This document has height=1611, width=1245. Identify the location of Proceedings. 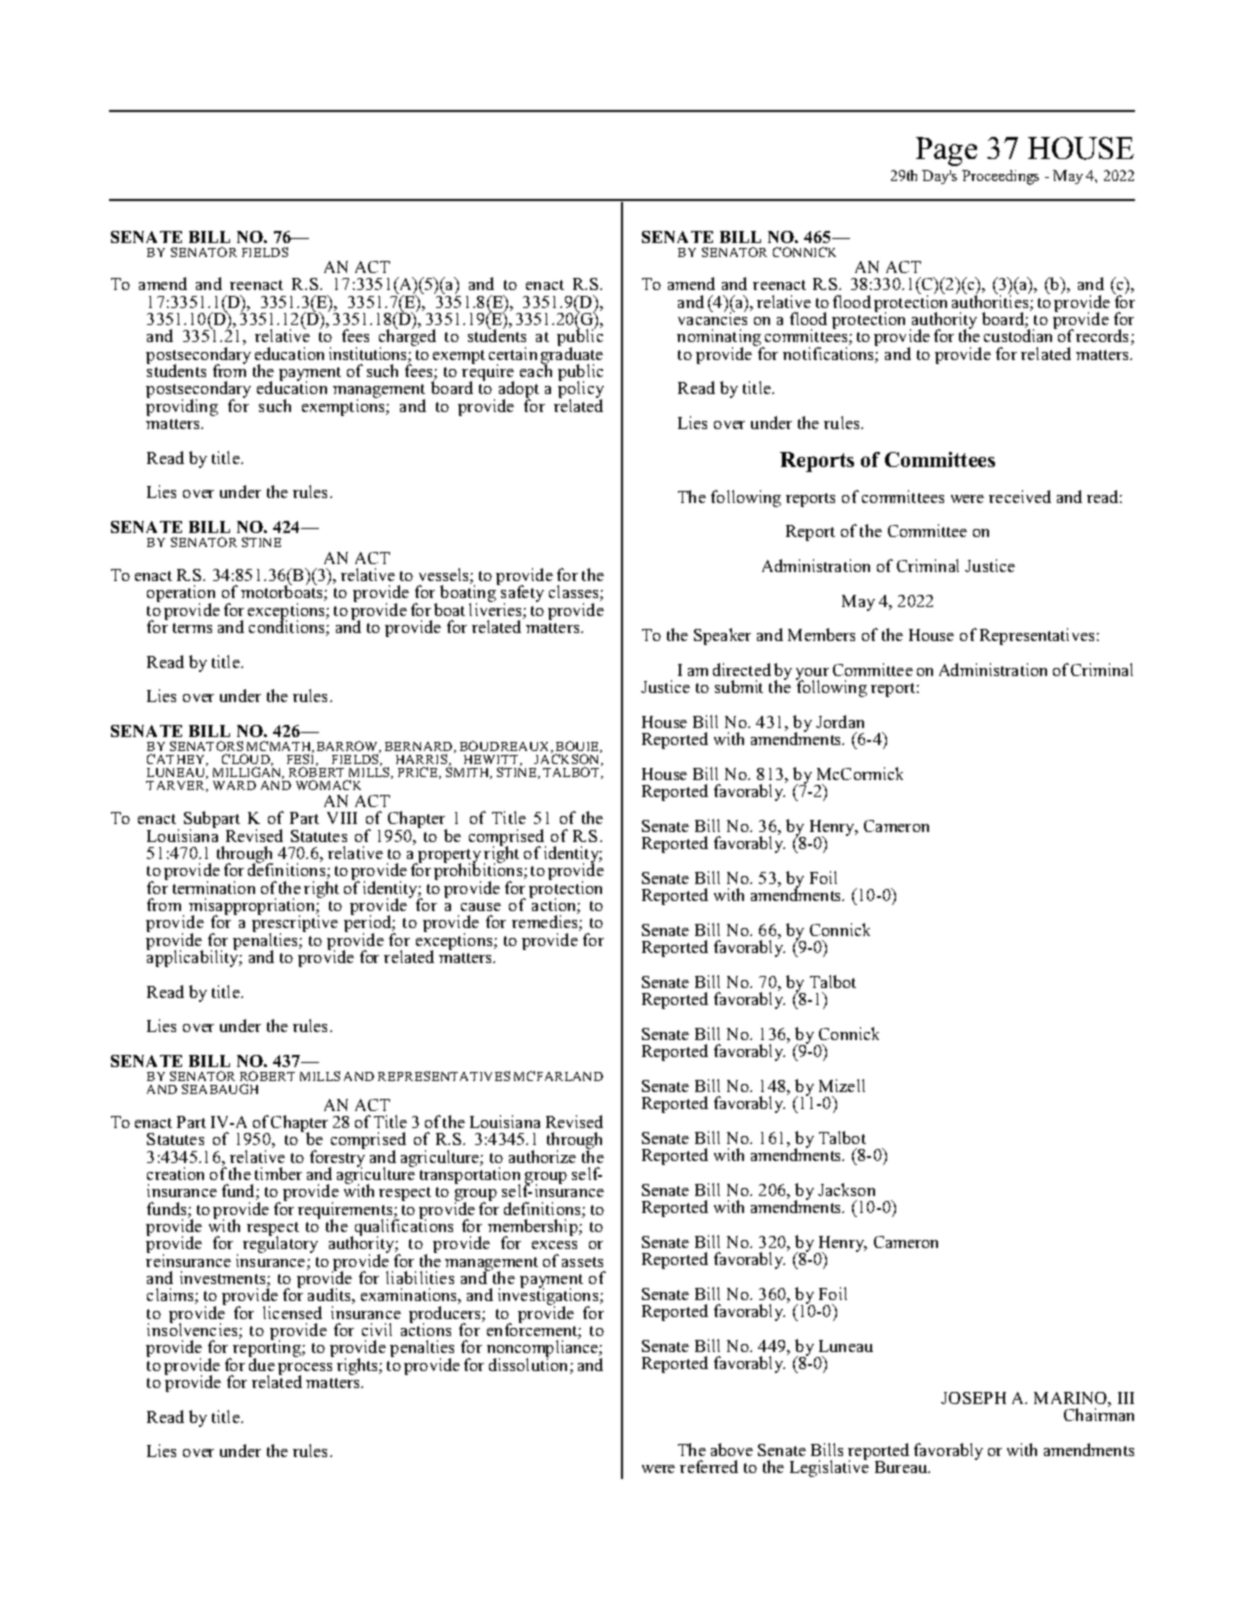
(1000, 177).
